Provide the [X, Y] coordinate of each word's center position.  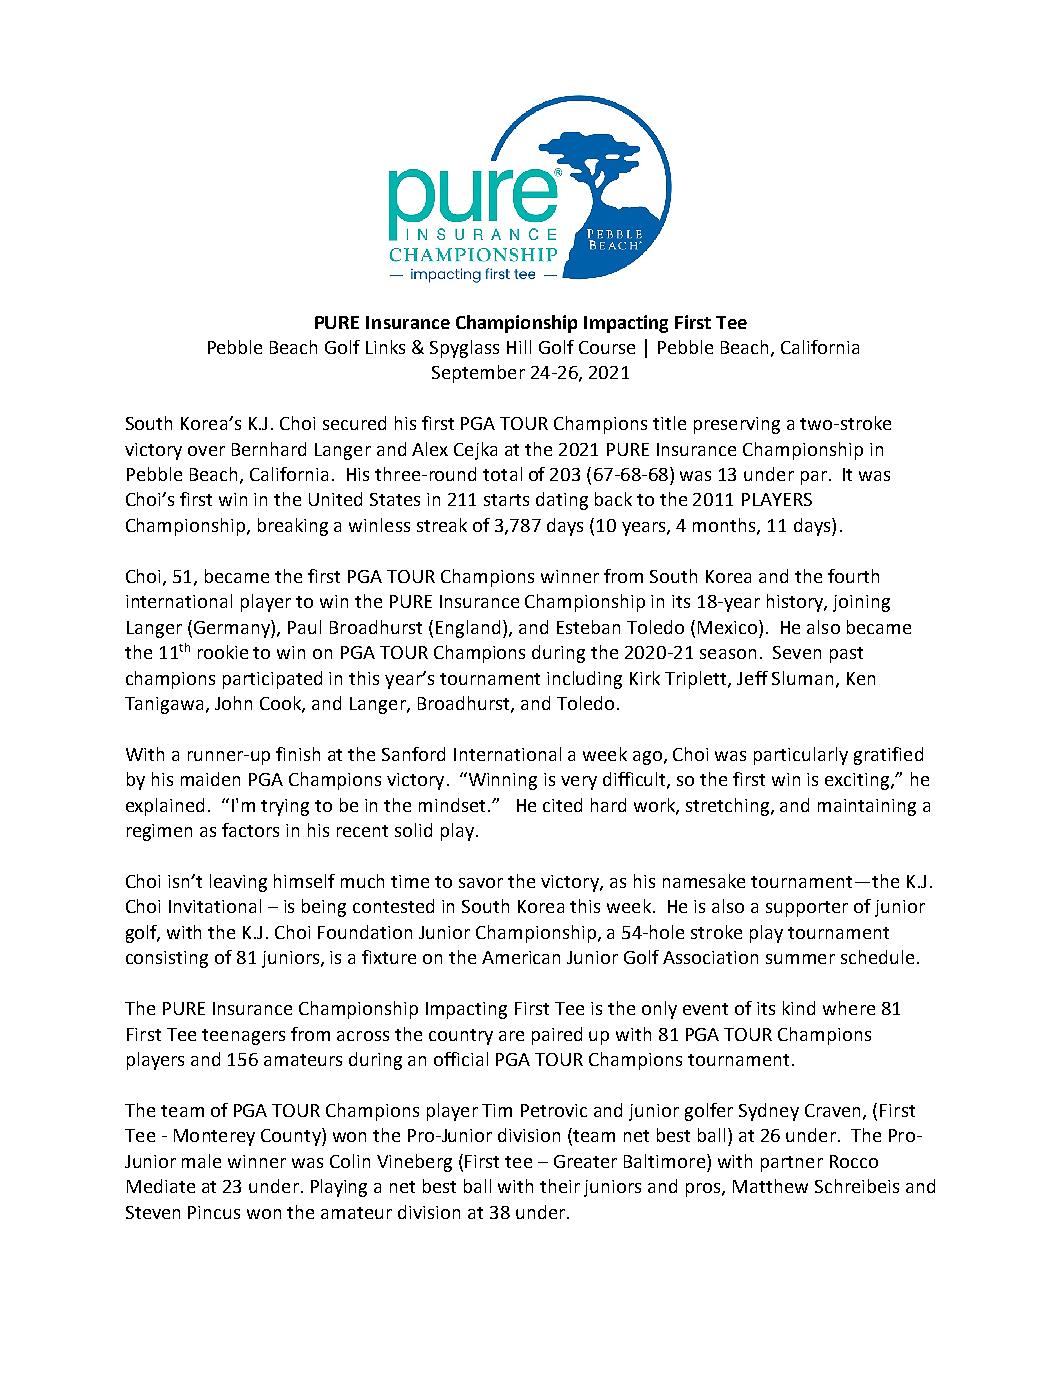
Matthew [770, 1186]
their [560, 1186]
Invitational [215, 906]
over [206, 451]
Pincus [214, 1212]
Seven [797, 652]
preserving [737, 425]
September [478, 374]
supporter [807, 909]
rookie [223, 652]
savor [481, 883]
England [468, 629]
